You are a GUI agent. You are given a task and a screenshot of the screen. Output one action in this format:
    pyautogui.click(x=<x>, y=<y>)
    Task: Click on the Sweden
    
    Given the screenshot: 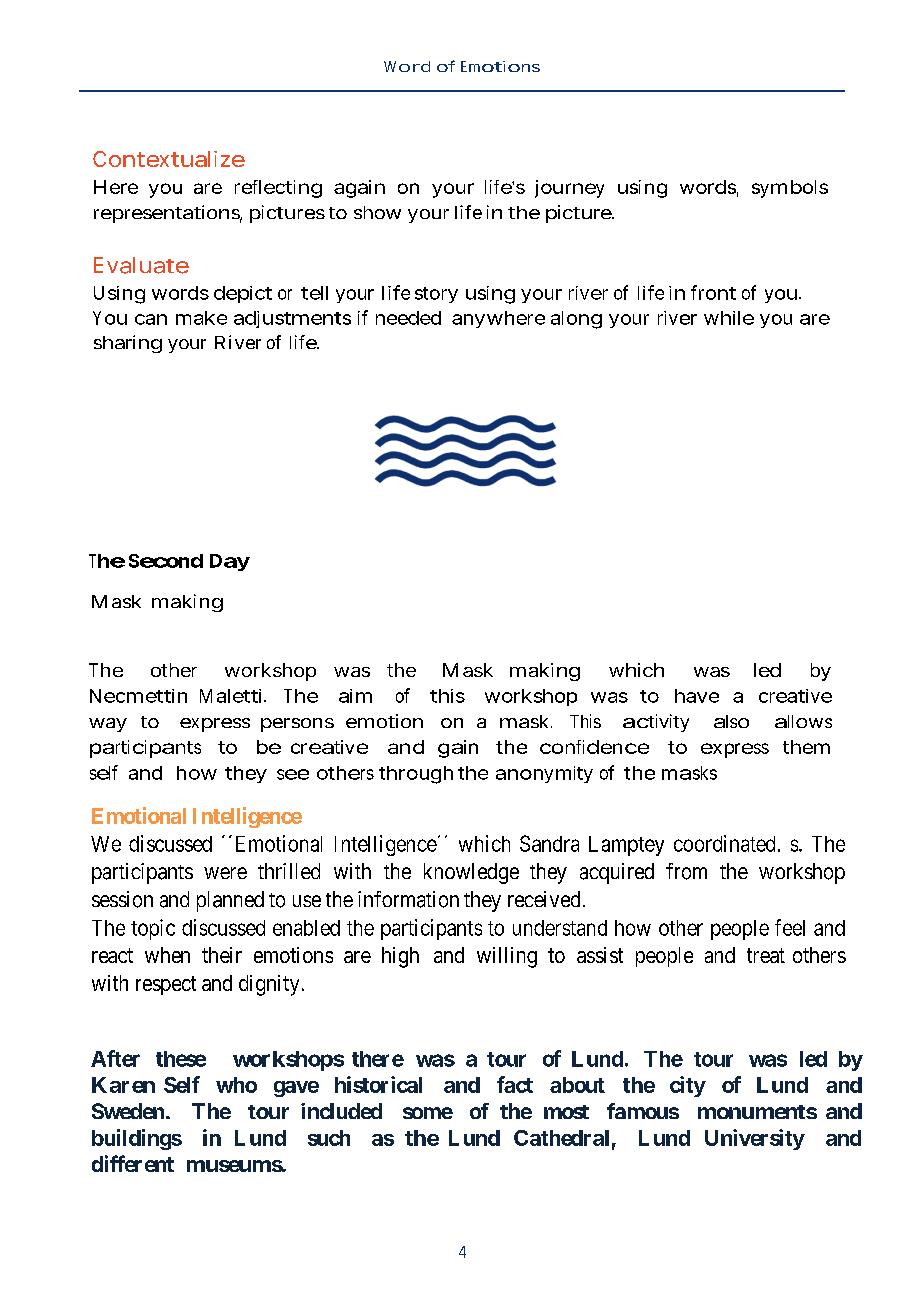 What is the action you would take?
    pyautogui.click(x=128, y=1111)
